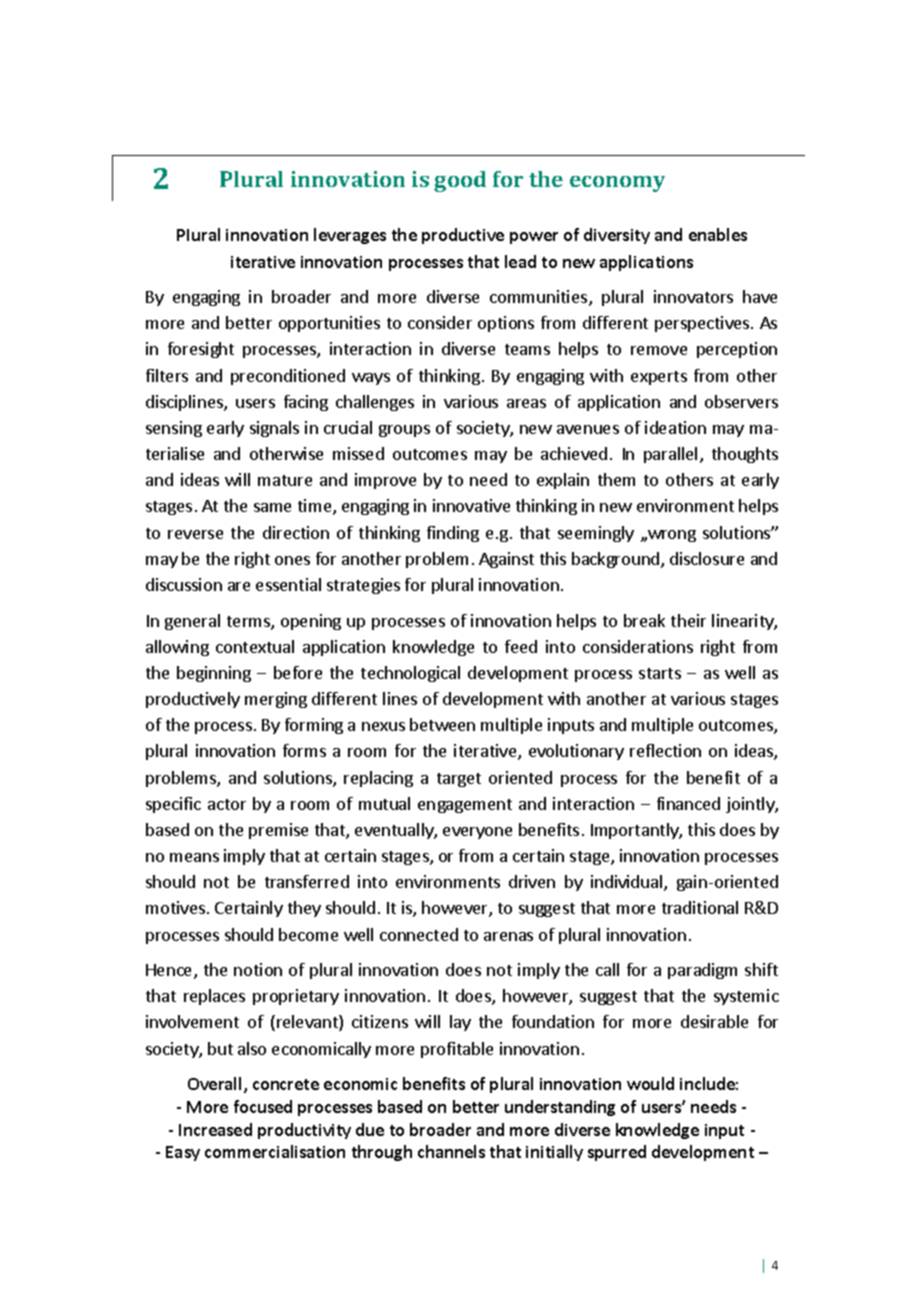 The image size is (924, 1308). Describe the element at coordinates (410, 674) in the screenshot. I see `technological` at that location.
